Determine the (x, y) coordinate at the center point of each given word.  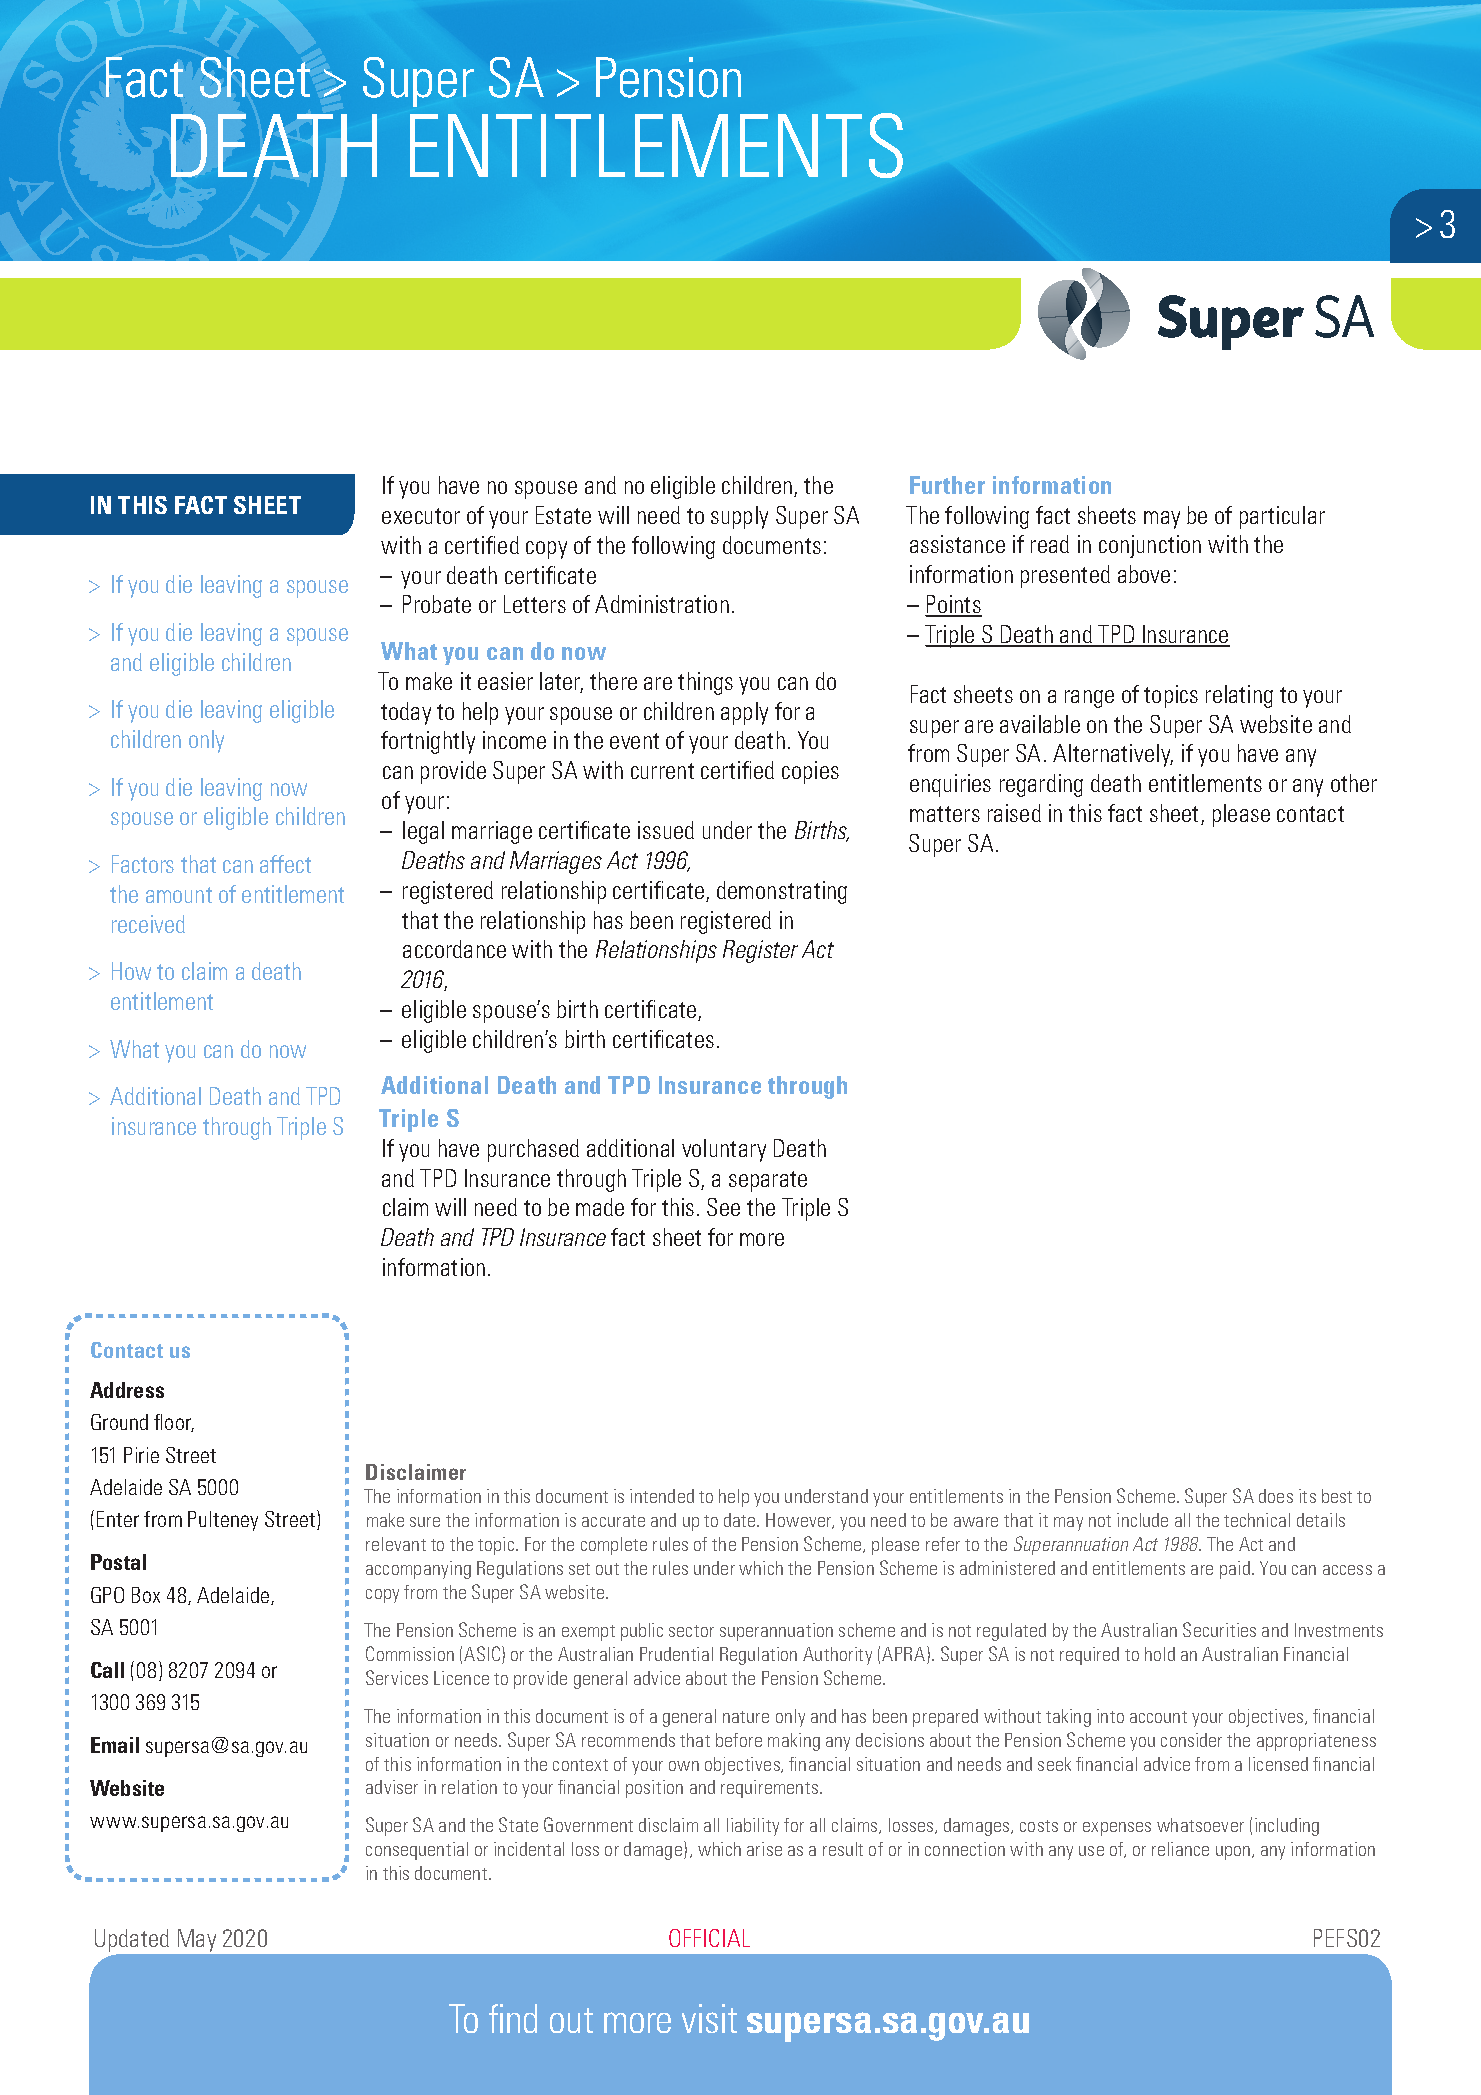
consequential (417, 1851)
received (148, 924)
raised (1014, 813)
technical (1257, 1520)
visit (709, 2018)
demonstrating (782, 892)
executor (421, 516)
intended (662, 1496)
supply (739, 517)
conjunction (1150, 546)
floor (174, 1423)
